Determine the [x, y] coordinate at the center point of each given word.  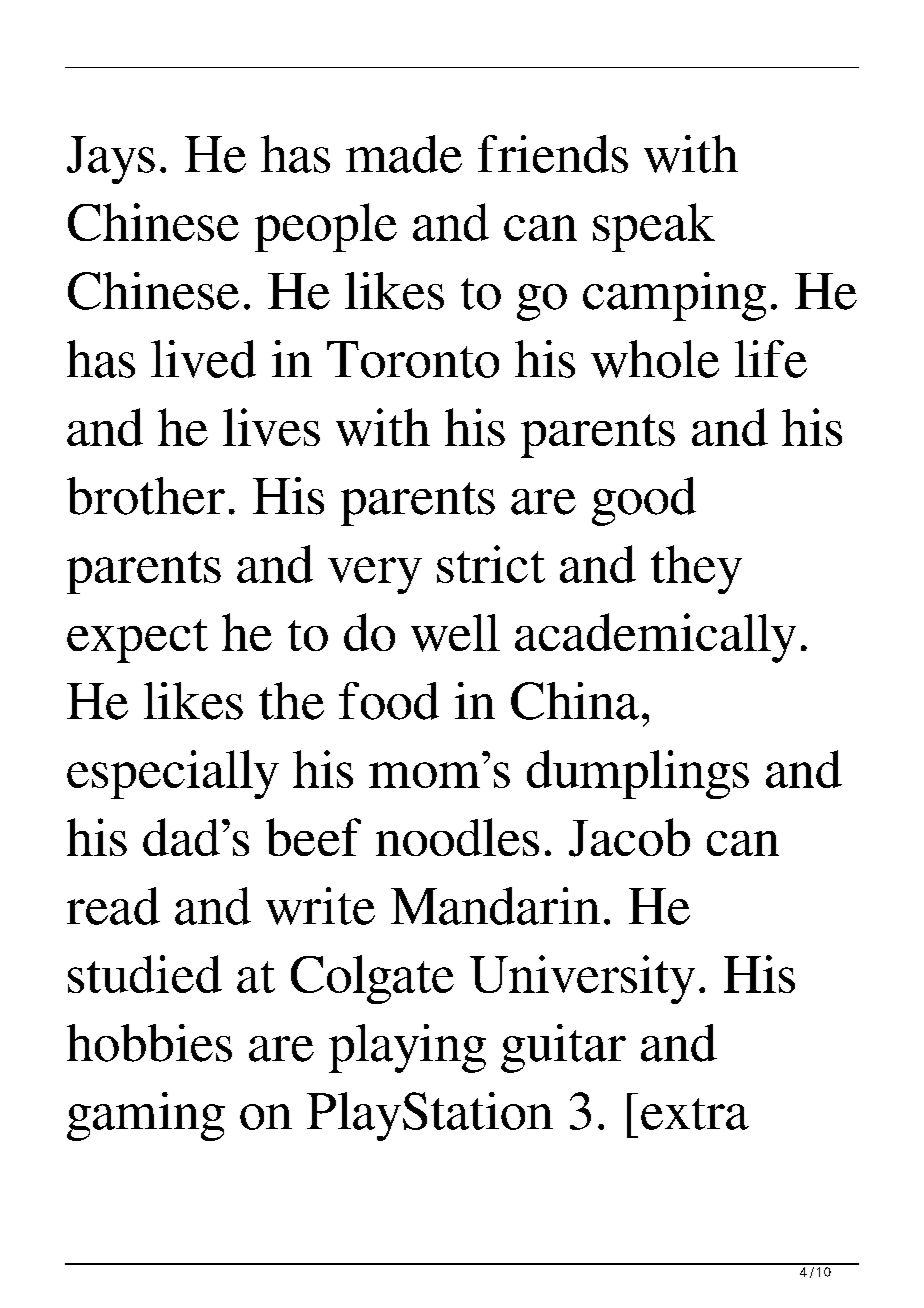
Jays [111, 160]
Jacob [629, 837]
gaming [146, 1116]
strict [491, 564]
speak [654, 227]
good [644, 501]
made [404, 154]
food [389, 701]
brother [146, 496]
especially [173, 774]
